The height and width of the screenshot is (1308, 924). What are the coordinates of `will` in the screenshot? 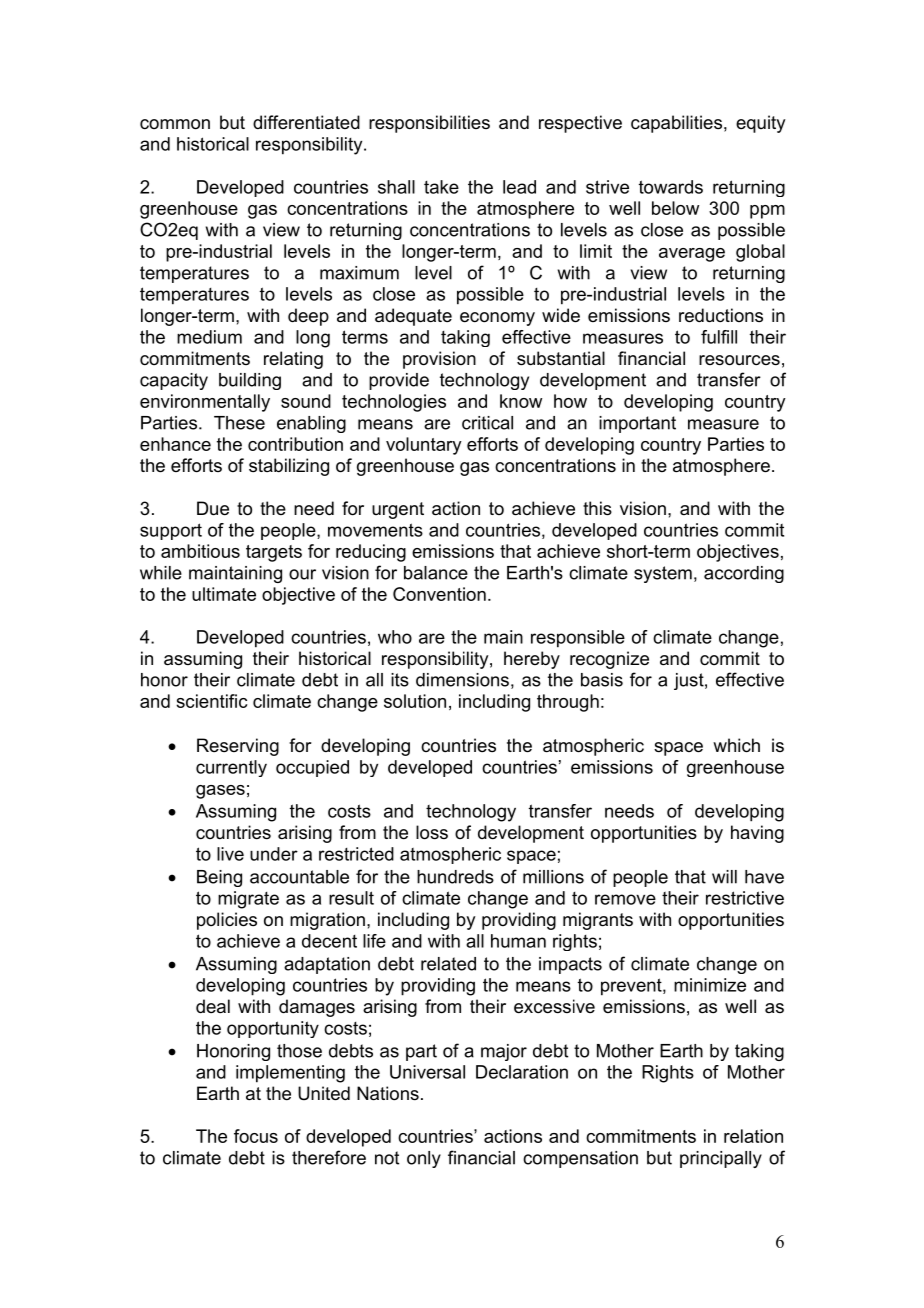 It's located at (724, 877).
